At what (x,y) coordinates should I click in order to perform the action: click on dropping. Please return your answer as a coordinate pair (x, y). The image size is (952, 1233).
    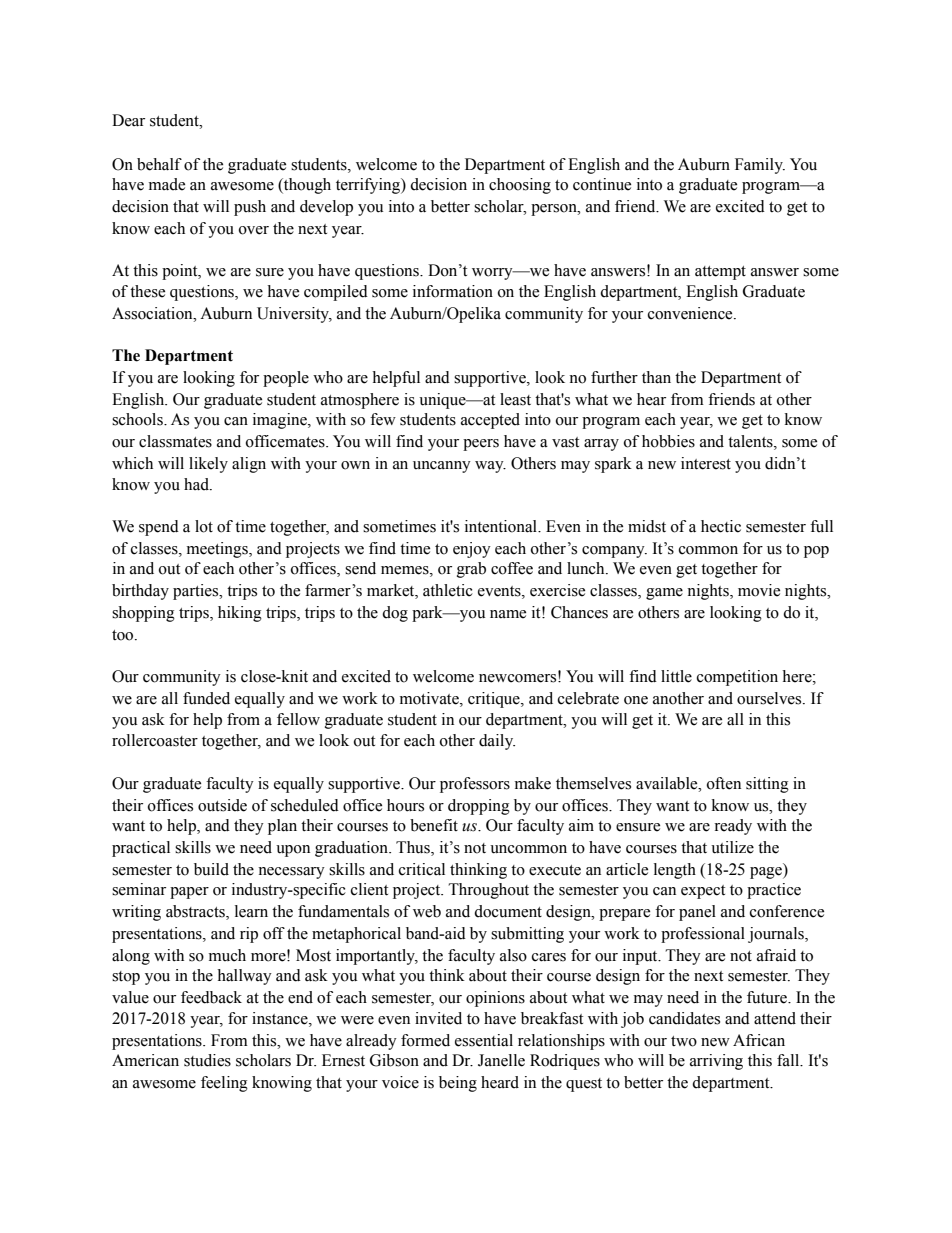
    Looking at the image, I should click on (479, 807).
